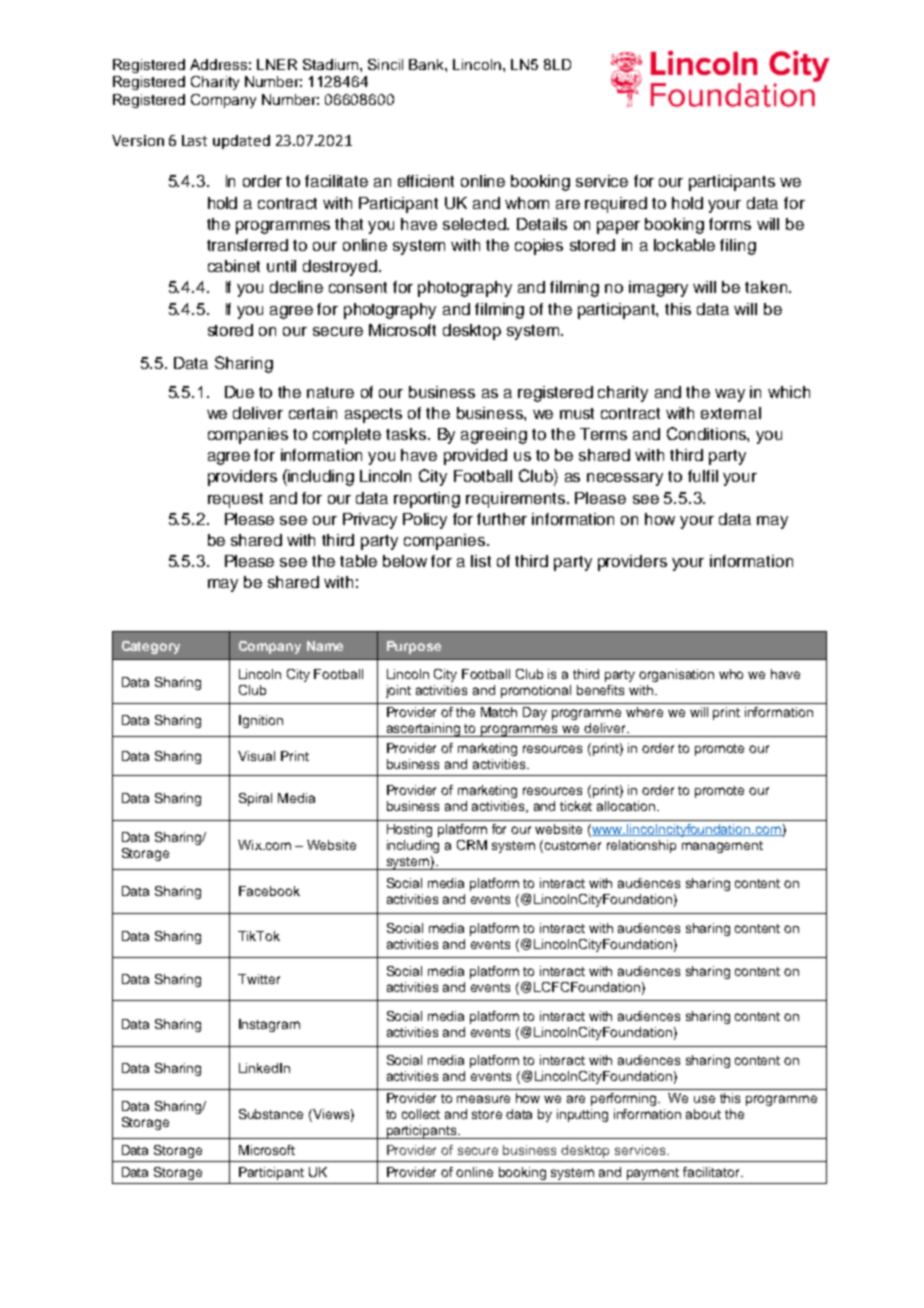 Image resolution: width=924 pixels, height=1308 pixels. I want to click on efficient, so click(426, 181).
